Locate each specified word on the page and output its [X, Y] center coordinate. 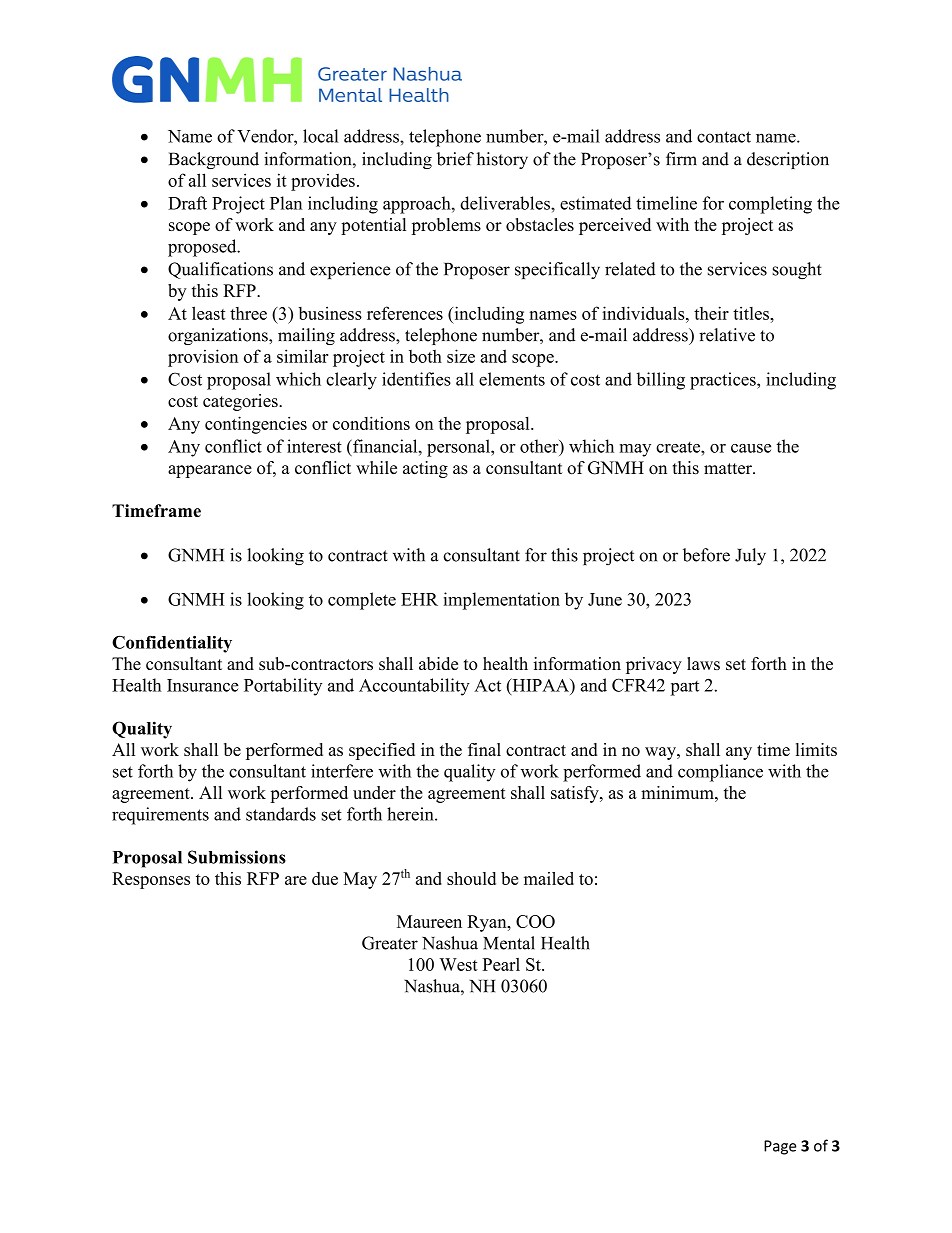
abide [438, 663]
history [502, 160]
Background [214, 160]
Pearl [501, 964]
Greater [390, 943]
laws [703, 663]
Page [780, 1147]
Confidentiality [172, 644]
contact [724, 137]
